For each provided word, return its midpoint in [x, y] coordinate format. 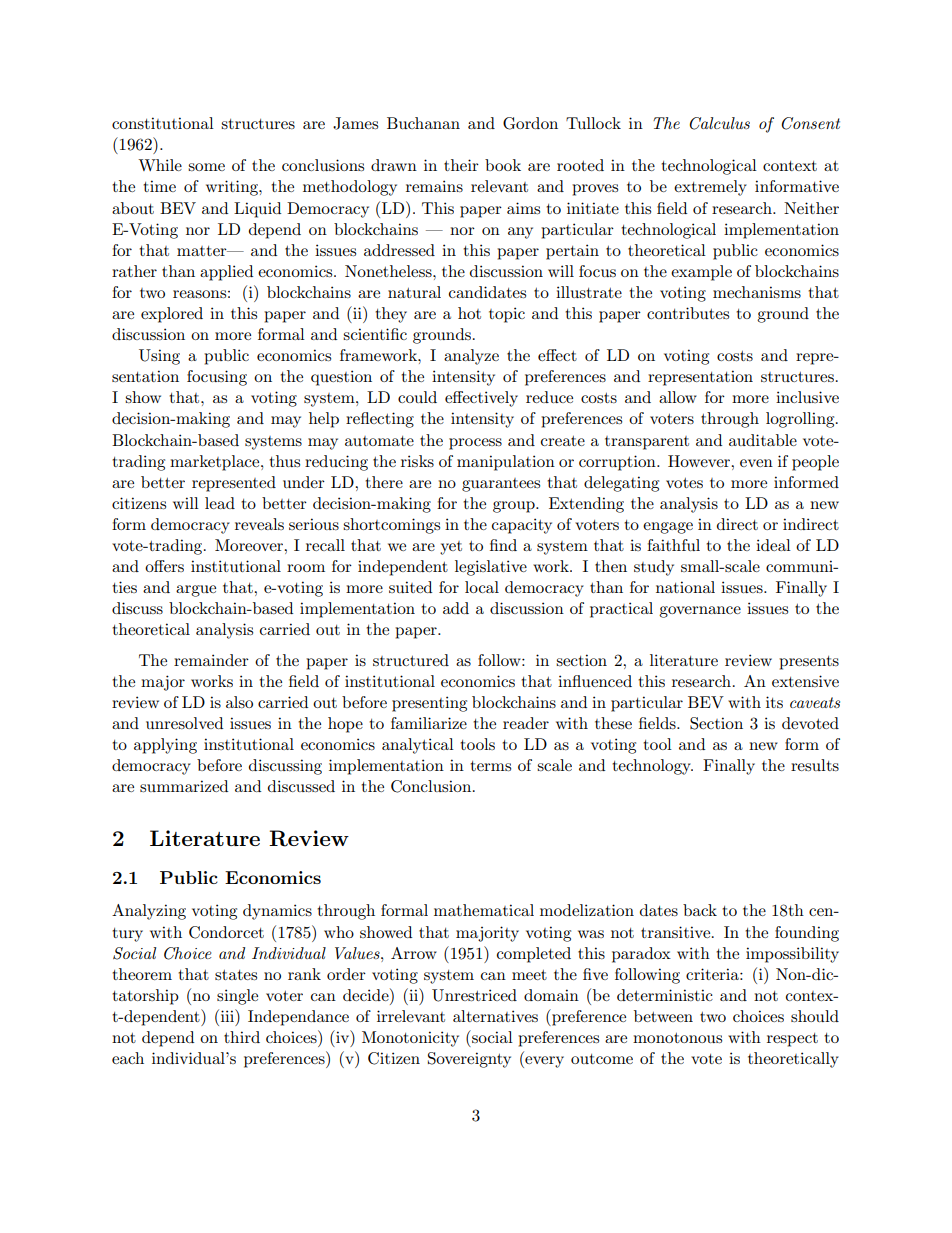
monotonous [677, 1038]
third [242, 1037]
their [461, 165]
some [206, 167]
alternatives [495, 1016]
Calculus [719, 123]
